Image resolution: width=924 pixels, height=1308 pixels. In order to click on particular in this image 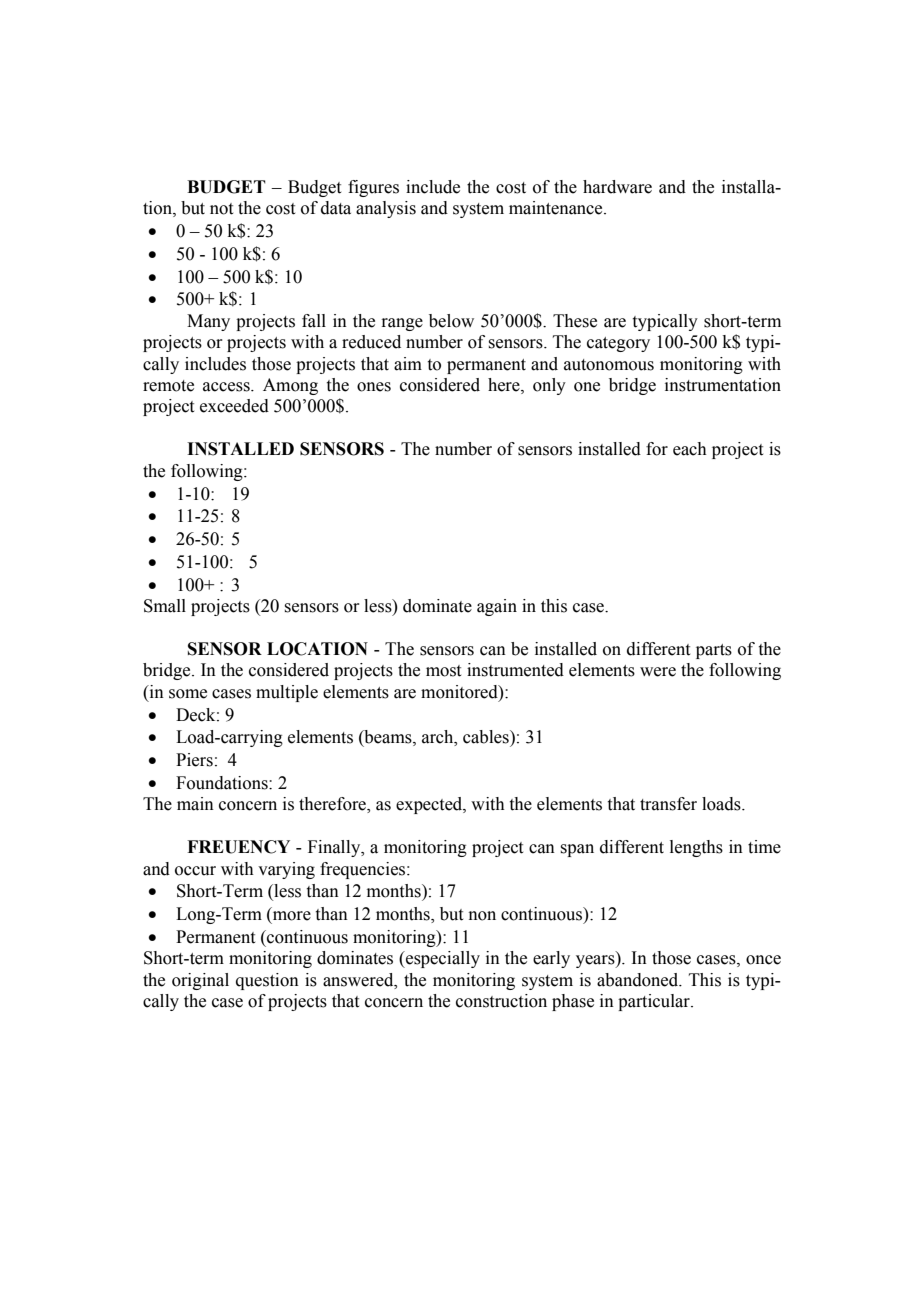, I will do `click(655, 1002)`.
